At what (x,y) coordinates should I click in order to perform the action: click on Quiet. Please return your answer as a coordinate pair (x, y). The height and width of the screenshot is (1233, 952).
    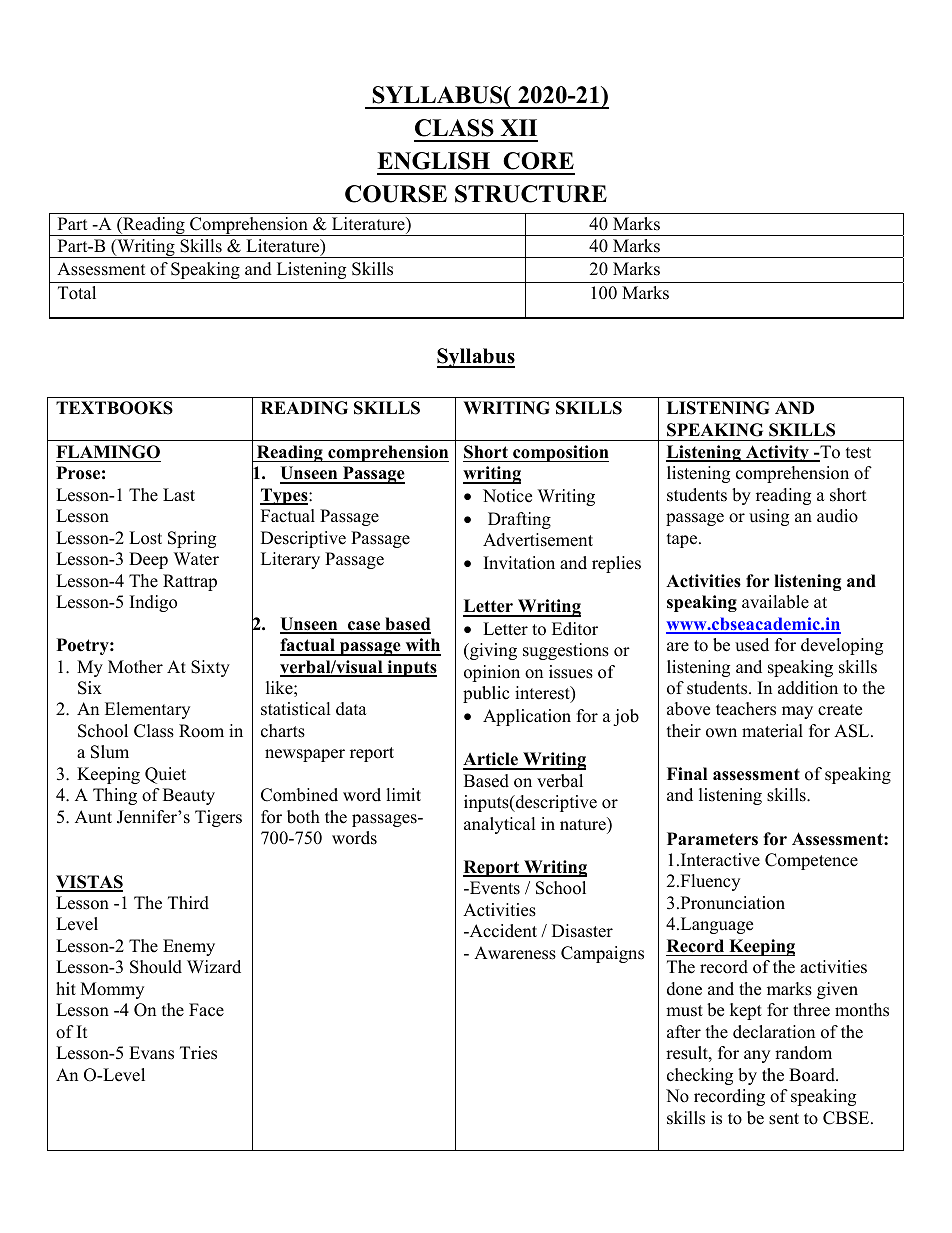
    Looking at the image, I should click on (165, 775).
